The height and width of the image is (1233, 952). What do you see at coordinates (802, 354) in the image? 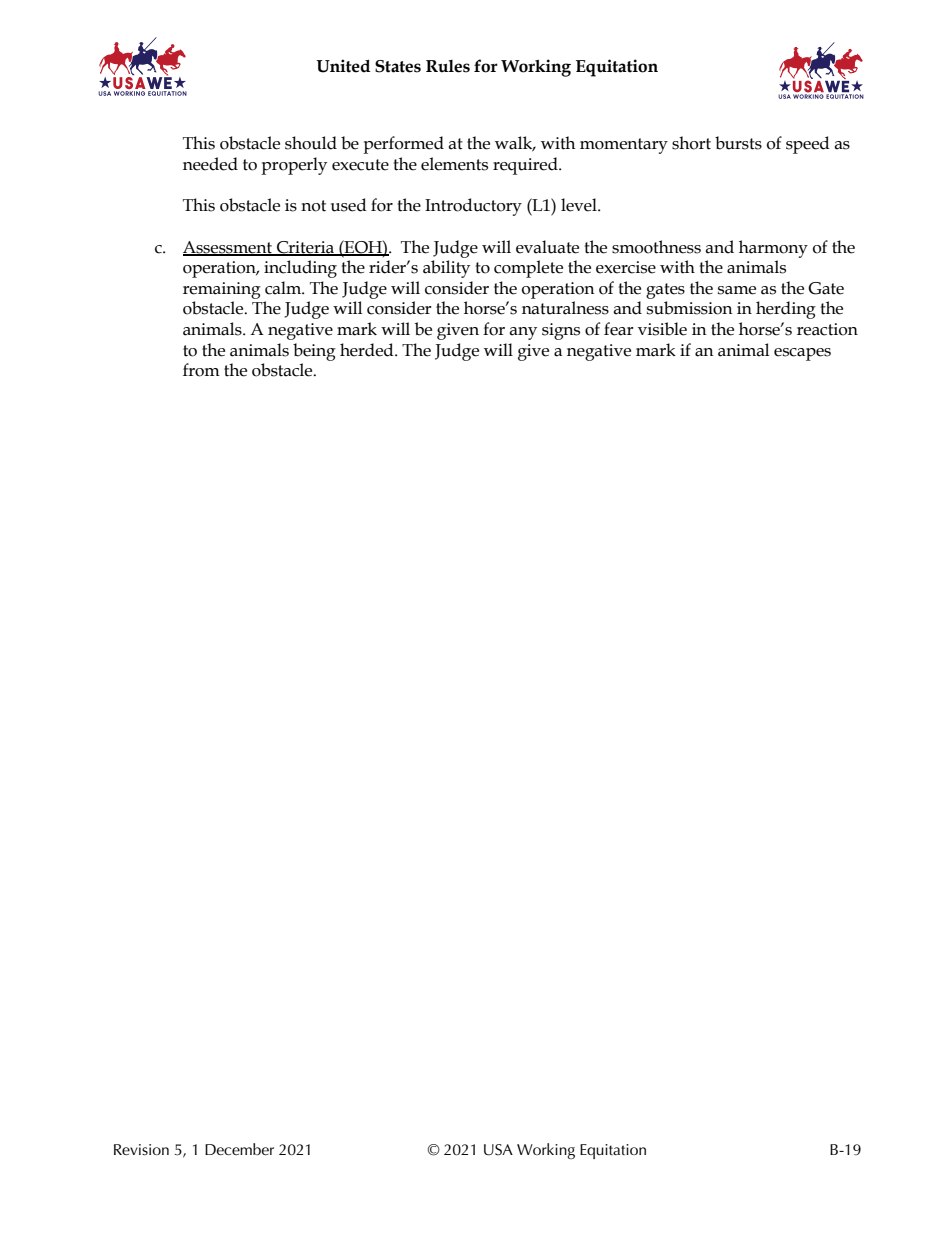
I see `escapes` at bounding box center [802, 354].
